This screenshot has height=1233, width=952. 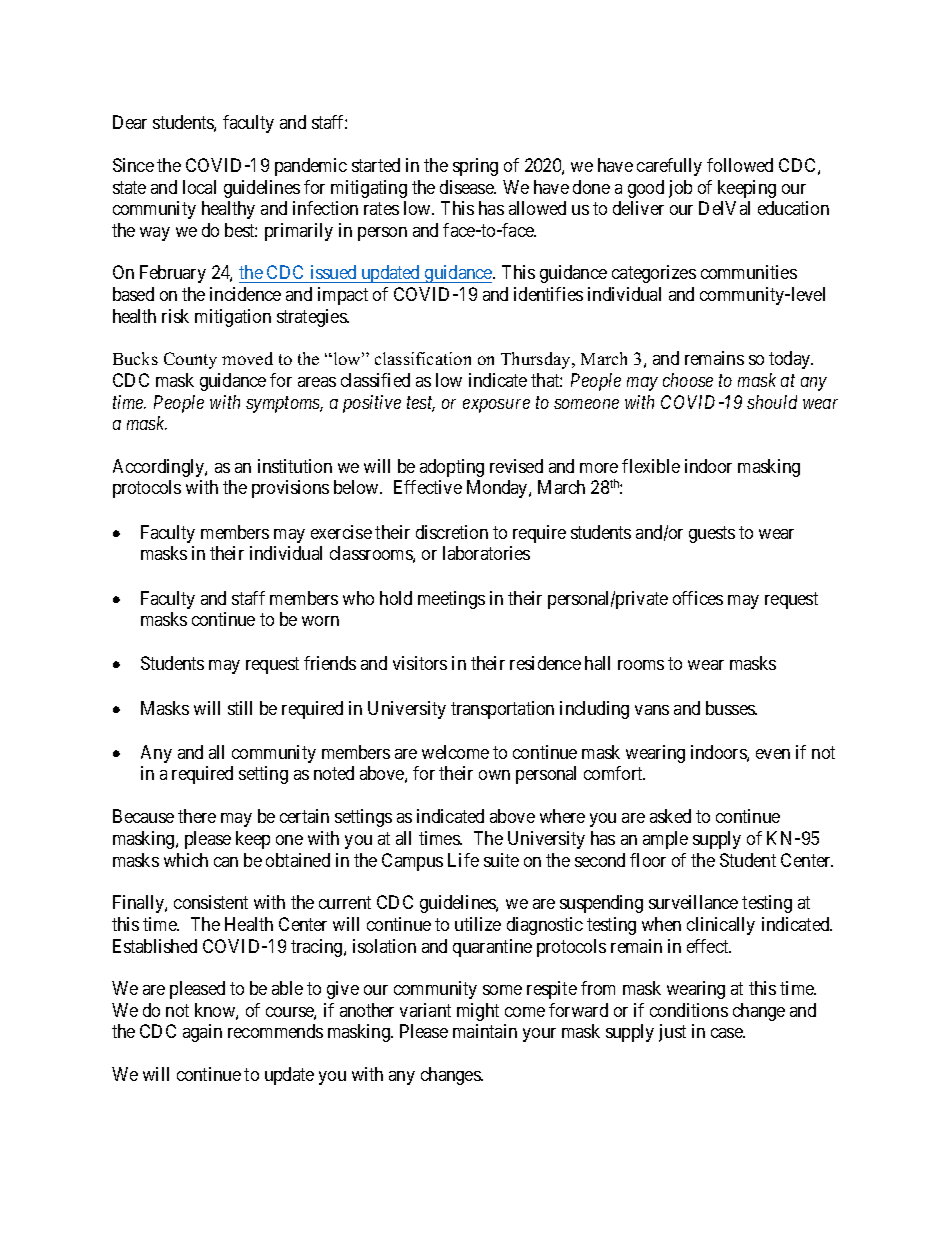 I want to click on local, so click(x=199, y=187).
